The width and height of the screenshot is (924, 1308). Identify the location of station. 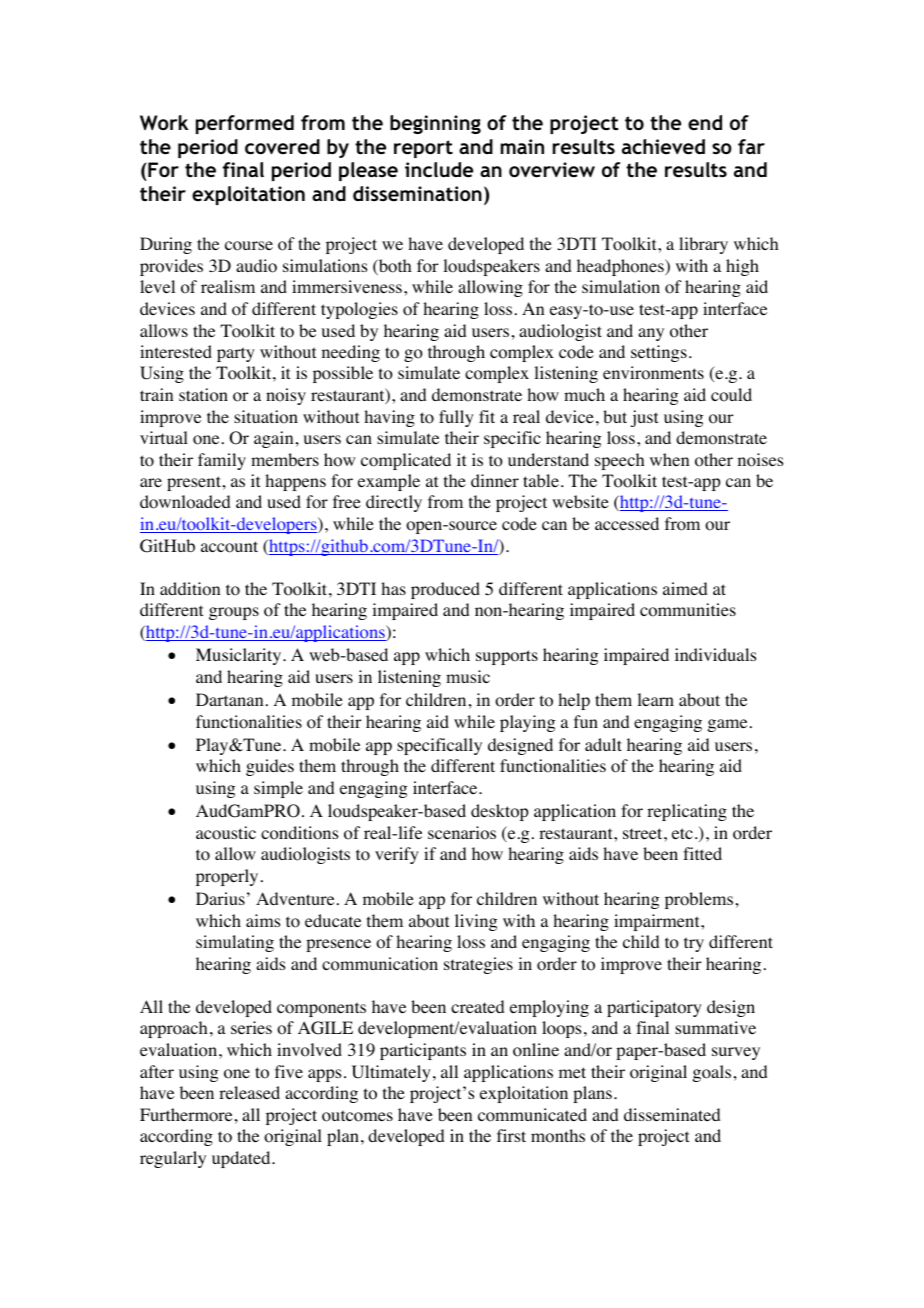
(203, 395).
